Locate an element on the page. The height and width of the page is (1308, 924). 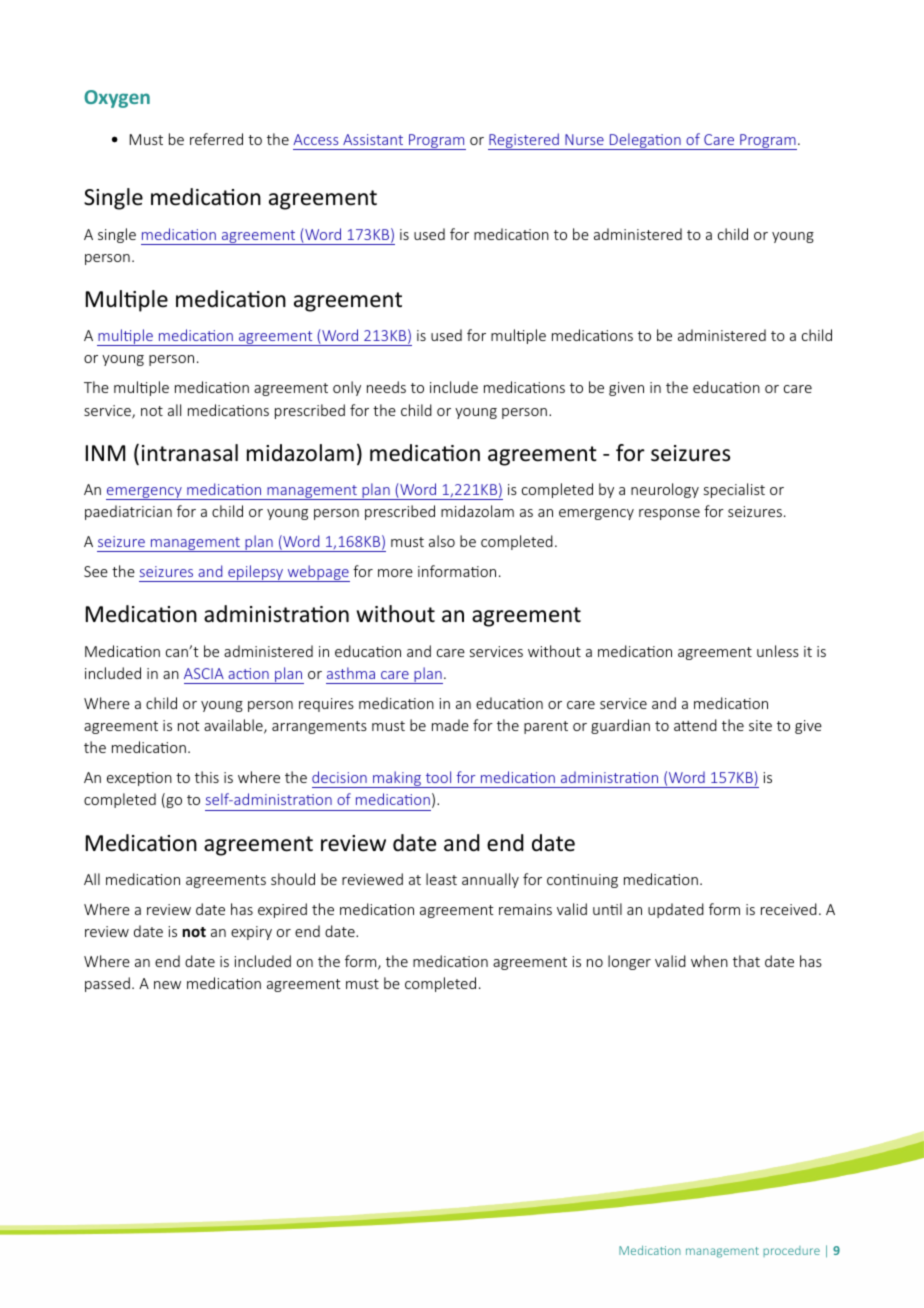
referred is located at coordinates (216, 139).
